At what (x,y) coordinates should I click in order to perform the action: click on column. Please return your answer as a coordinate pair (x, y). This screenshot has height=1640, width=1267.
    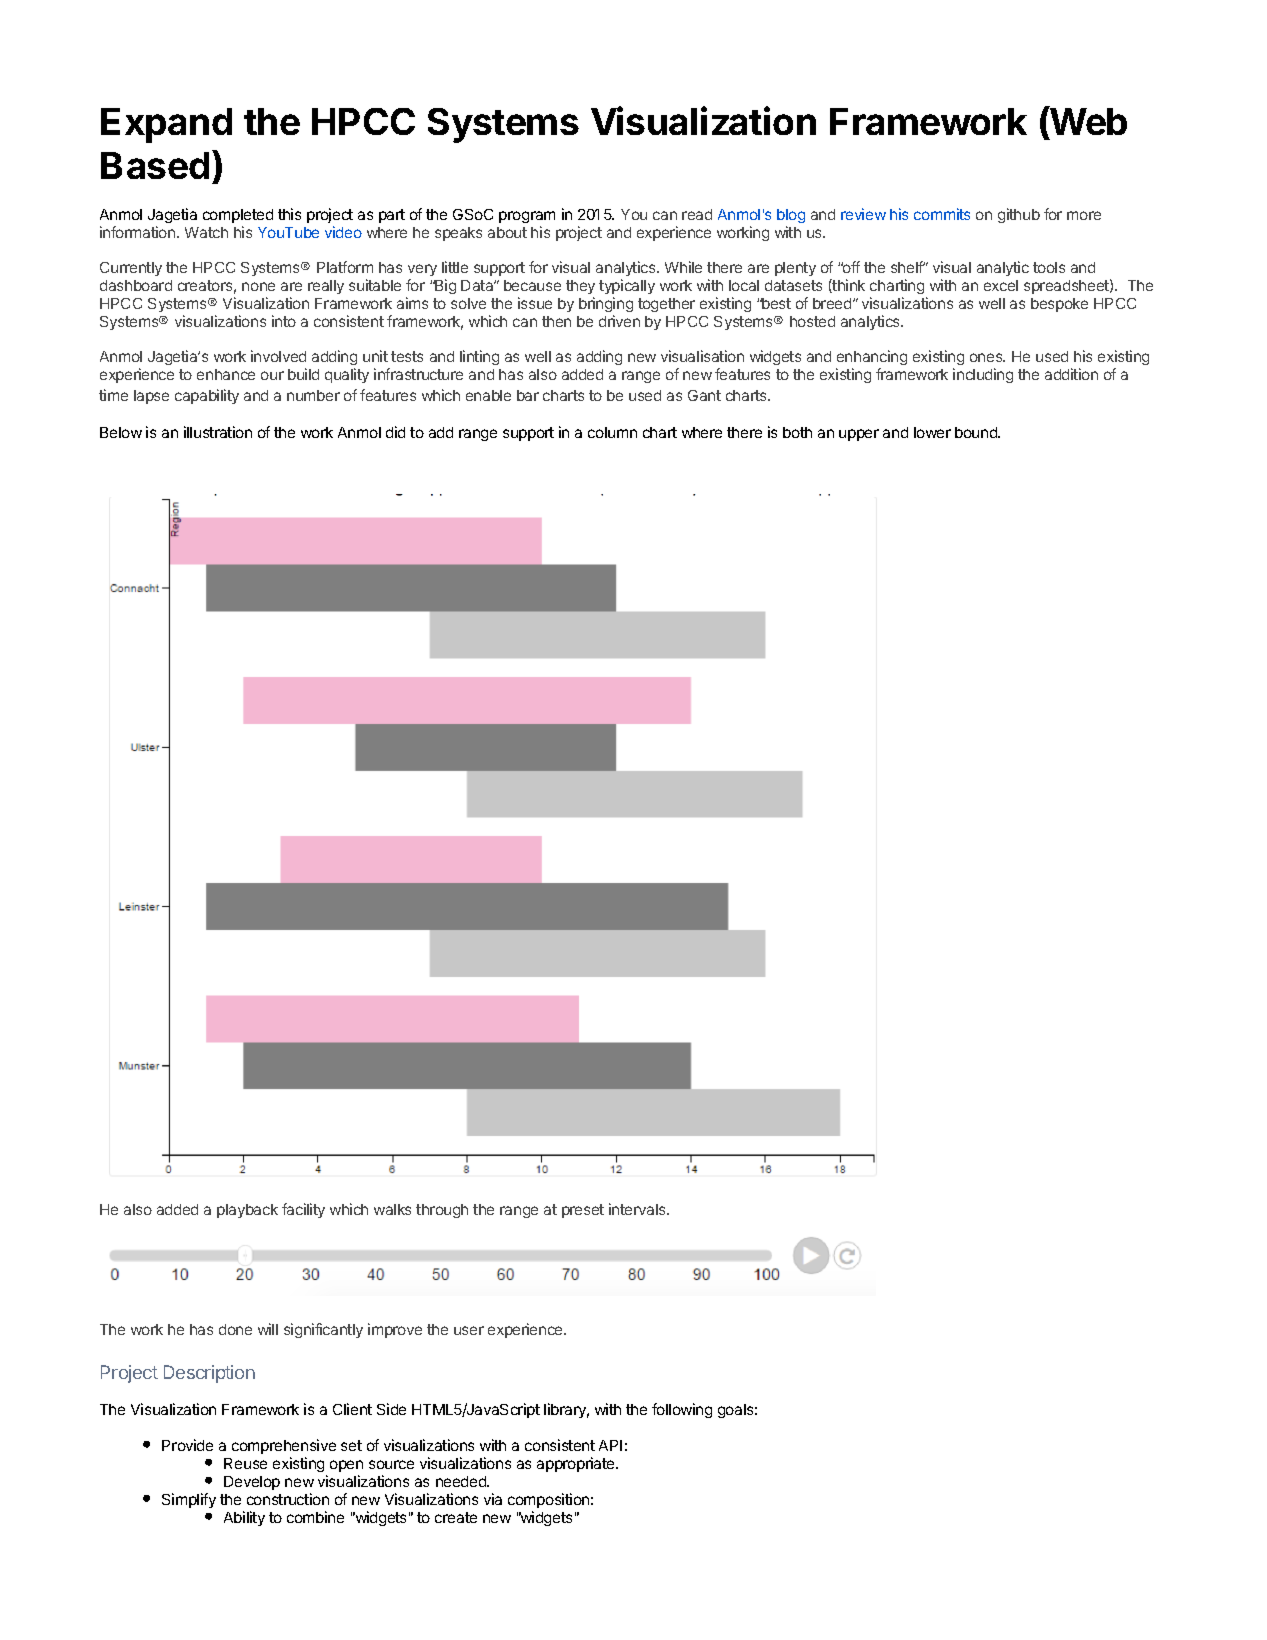
    Looking at the image, I should click on (612, 432).
